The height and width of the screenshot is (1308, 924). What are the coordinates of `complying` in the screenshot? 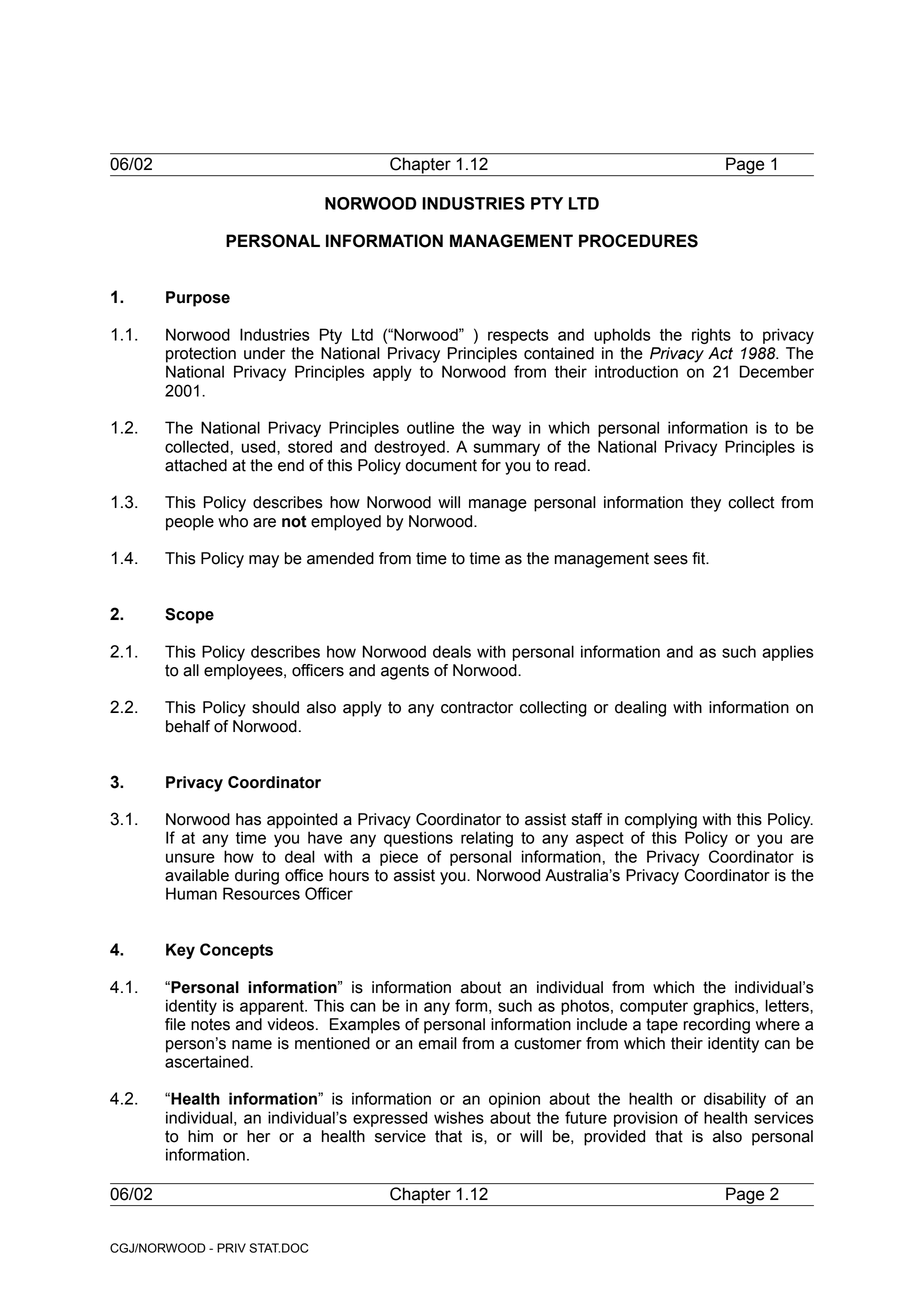 It's located at (661, 821).
